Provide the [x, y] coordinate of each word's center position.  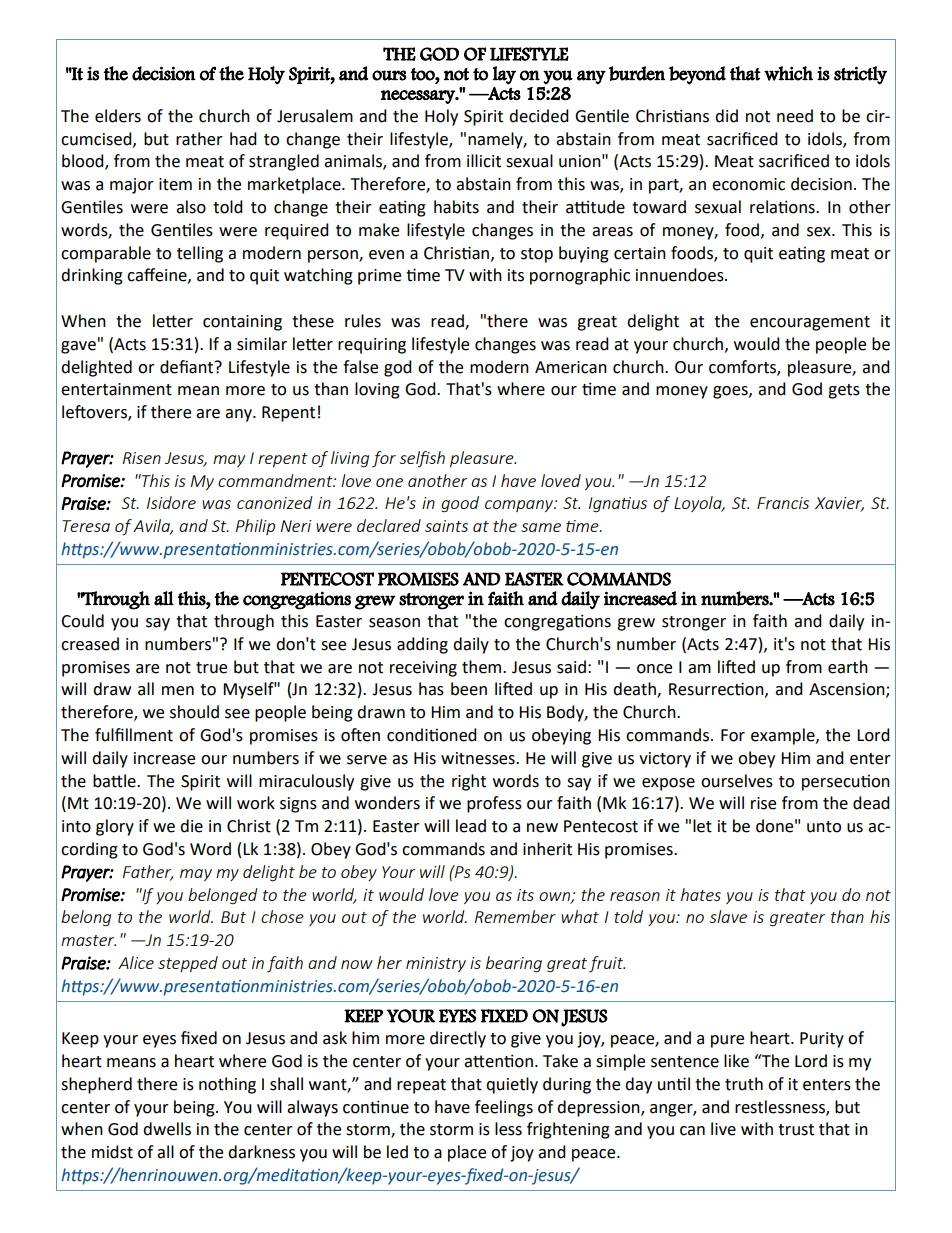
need [795, 116]
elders [118, 116]
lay [504, 75]
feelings [504, 1108]
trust [796, 1130]
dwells [167, 1129]
